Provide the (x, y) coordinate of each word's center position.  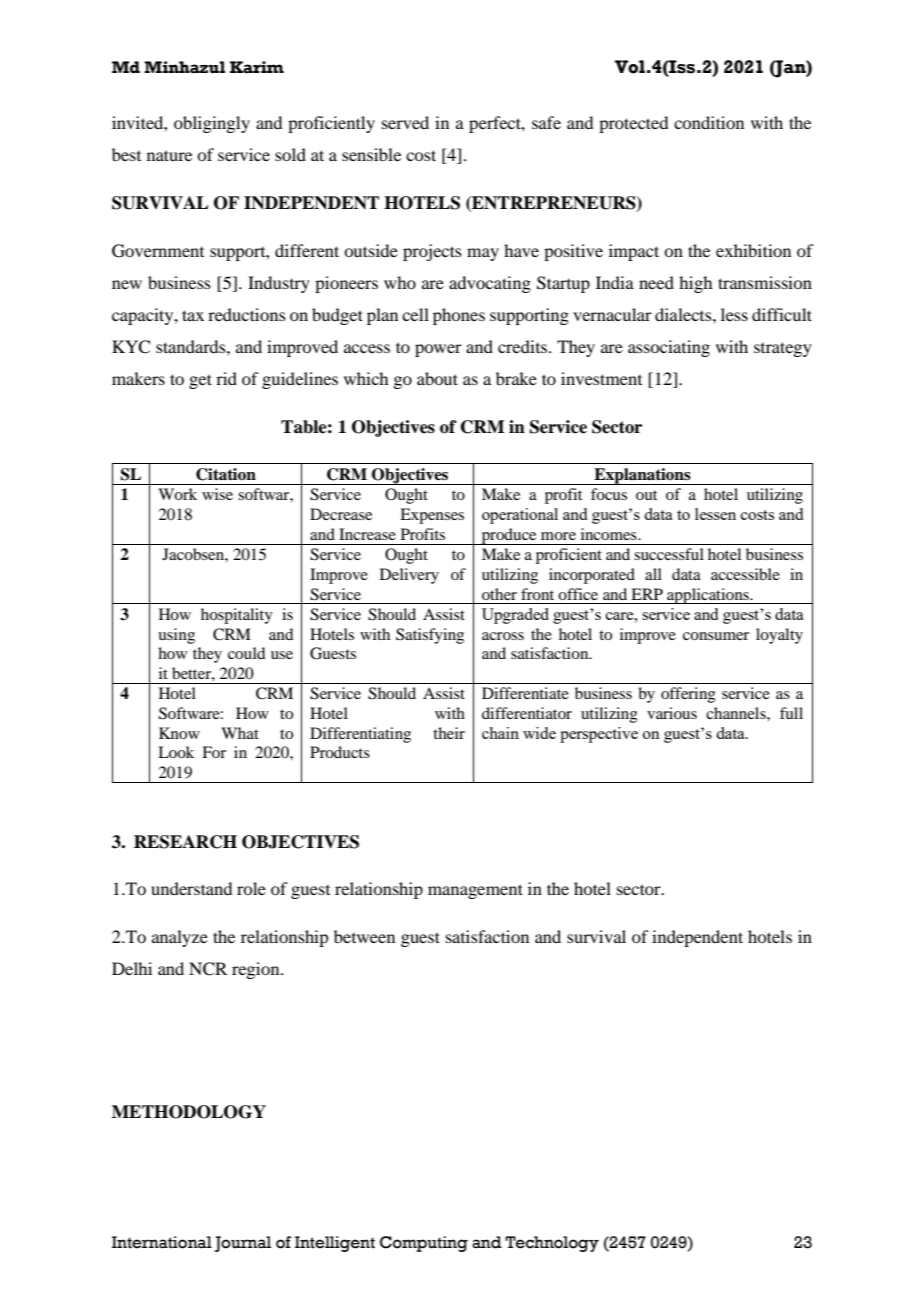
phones (459, 316)
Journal (243, 1244)
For (214, 752)
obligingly (212, 124)
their (449, 733)
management (475, 891)
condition (709, 122)
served (405, 122)
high (695, 284)
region (257, 970)
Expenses (432, 516)
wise (217, 494)
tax (193, 315)
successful (669, 554)
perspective (599, 735)
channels (737, 713)
